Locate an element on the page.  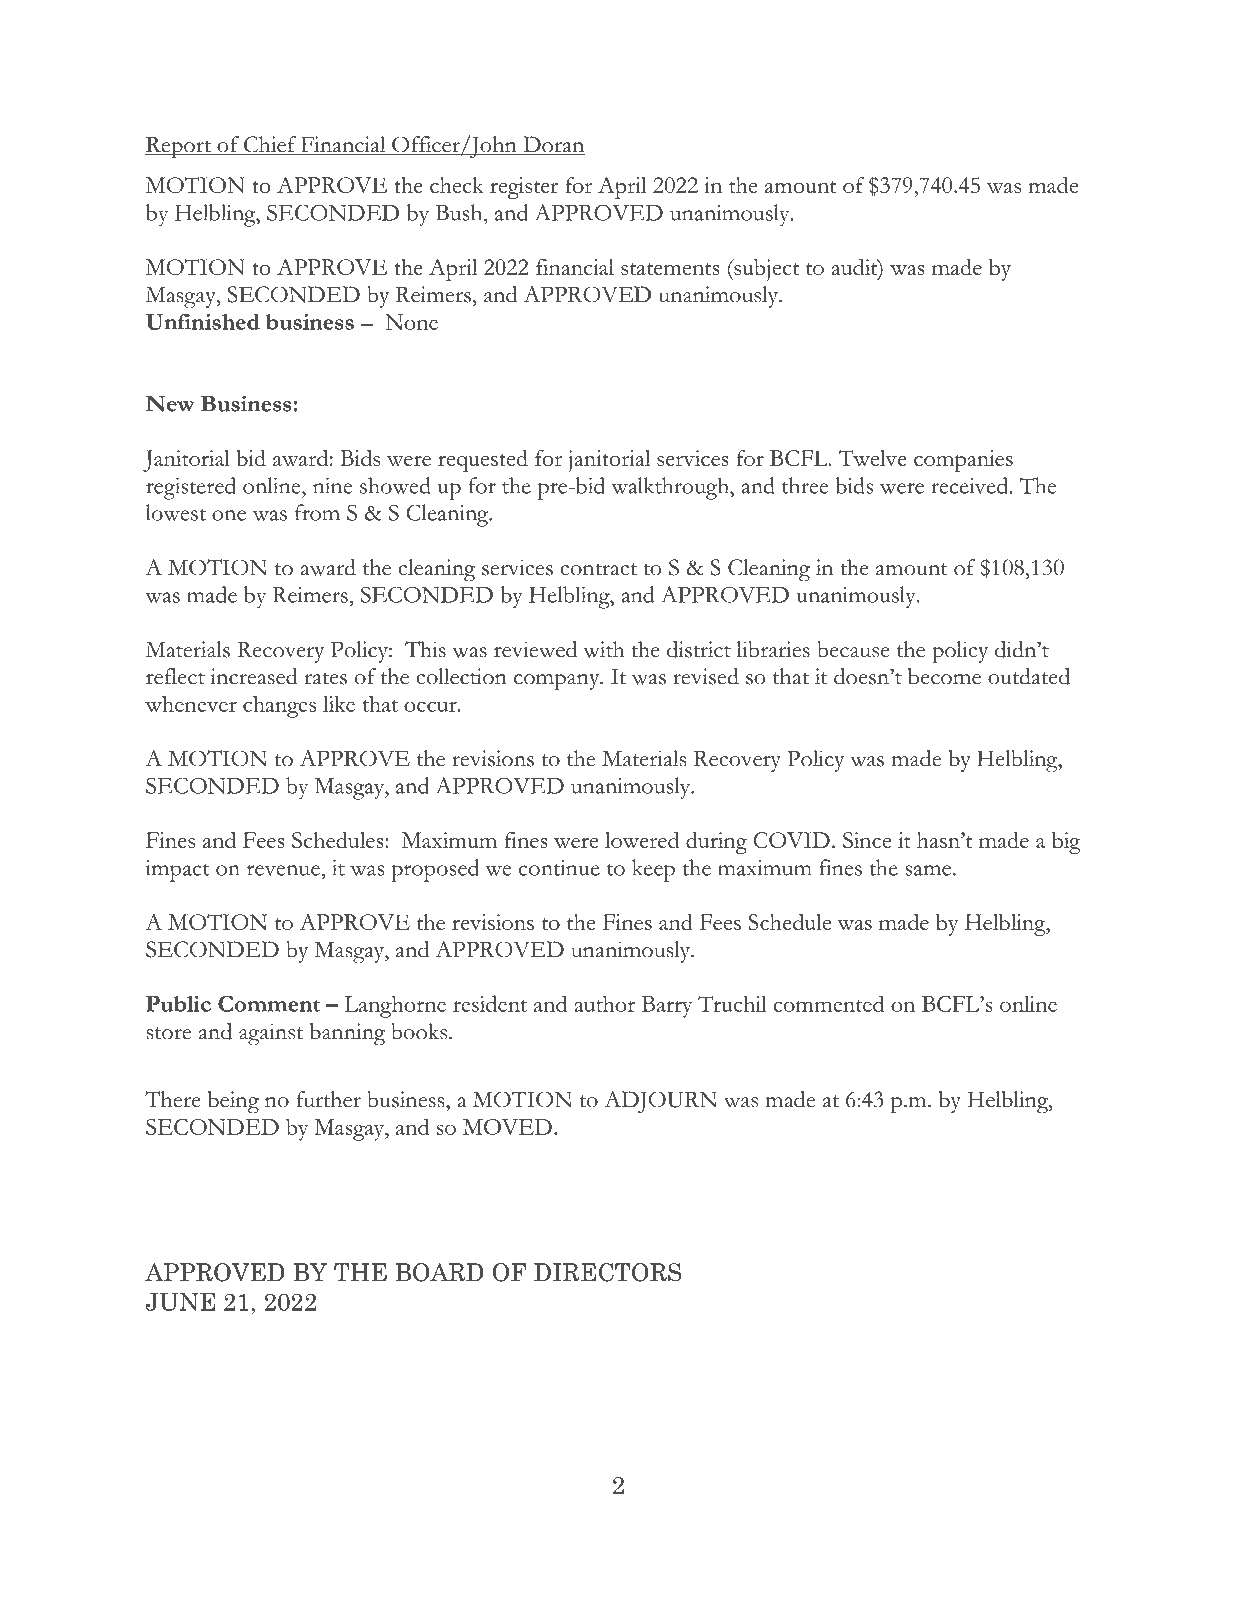
Since is located at coordinates (867, 840).
